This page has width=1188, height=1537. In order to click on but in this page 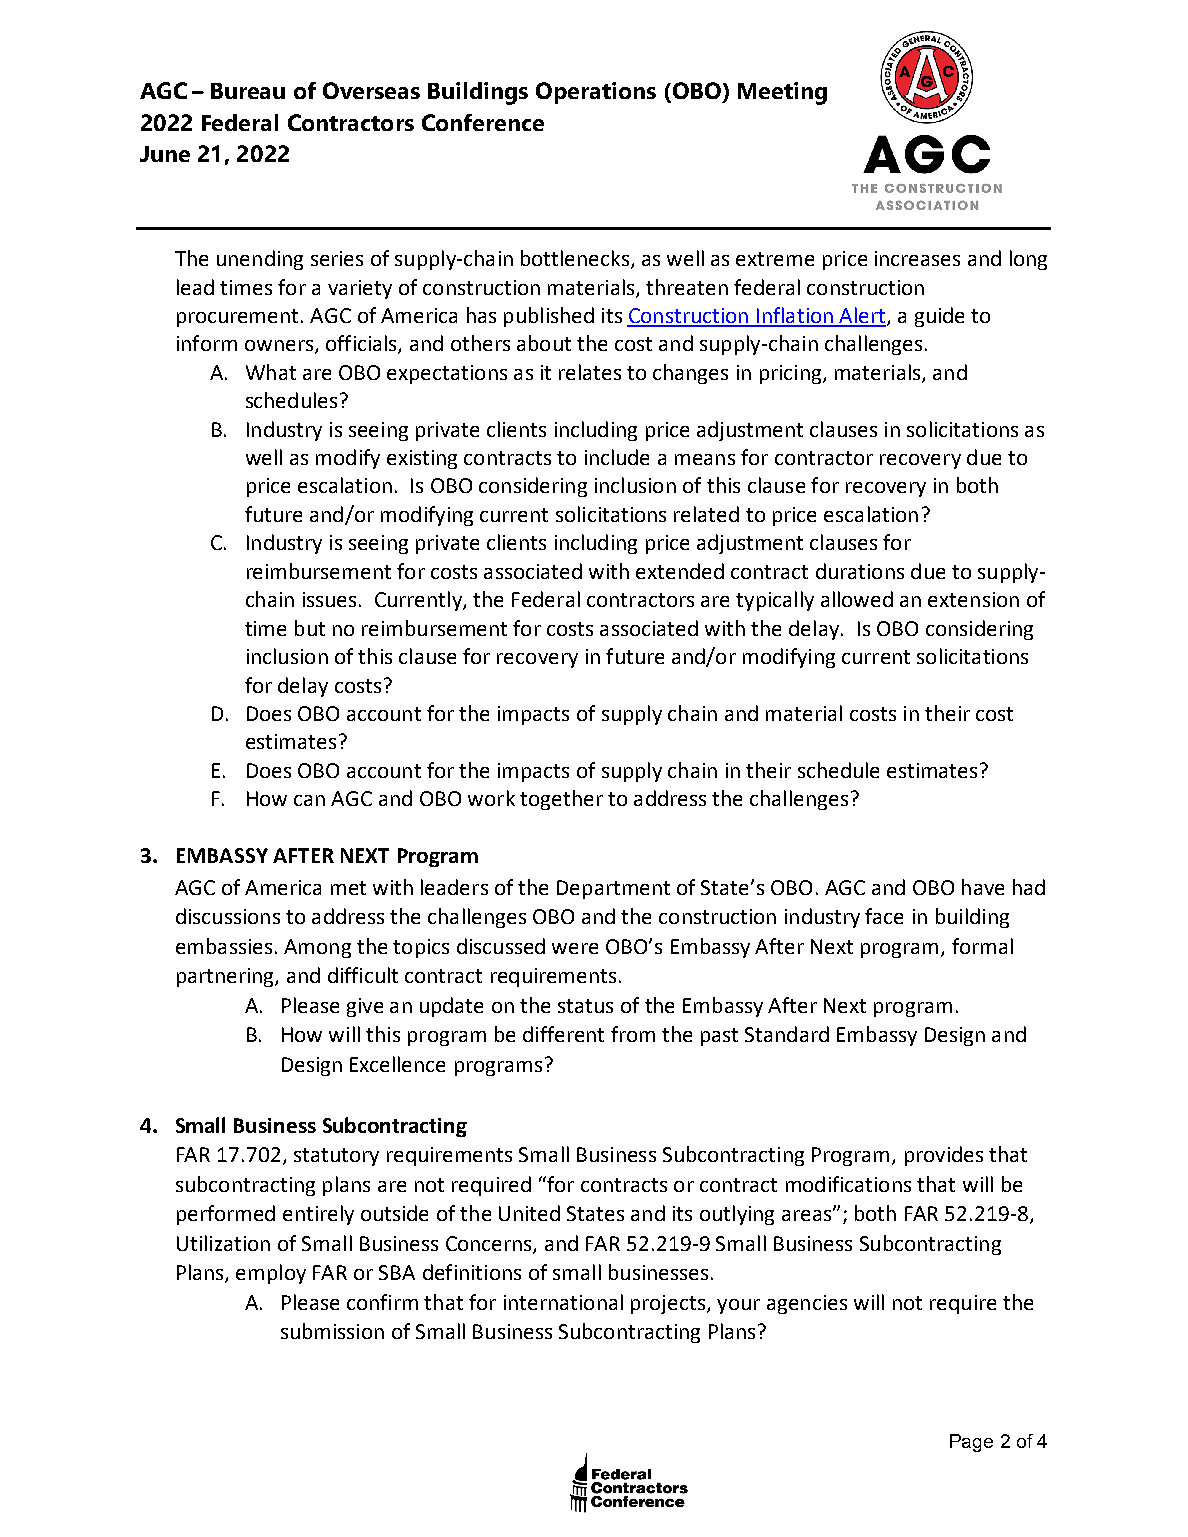, I will do `click(310, 628)`.
